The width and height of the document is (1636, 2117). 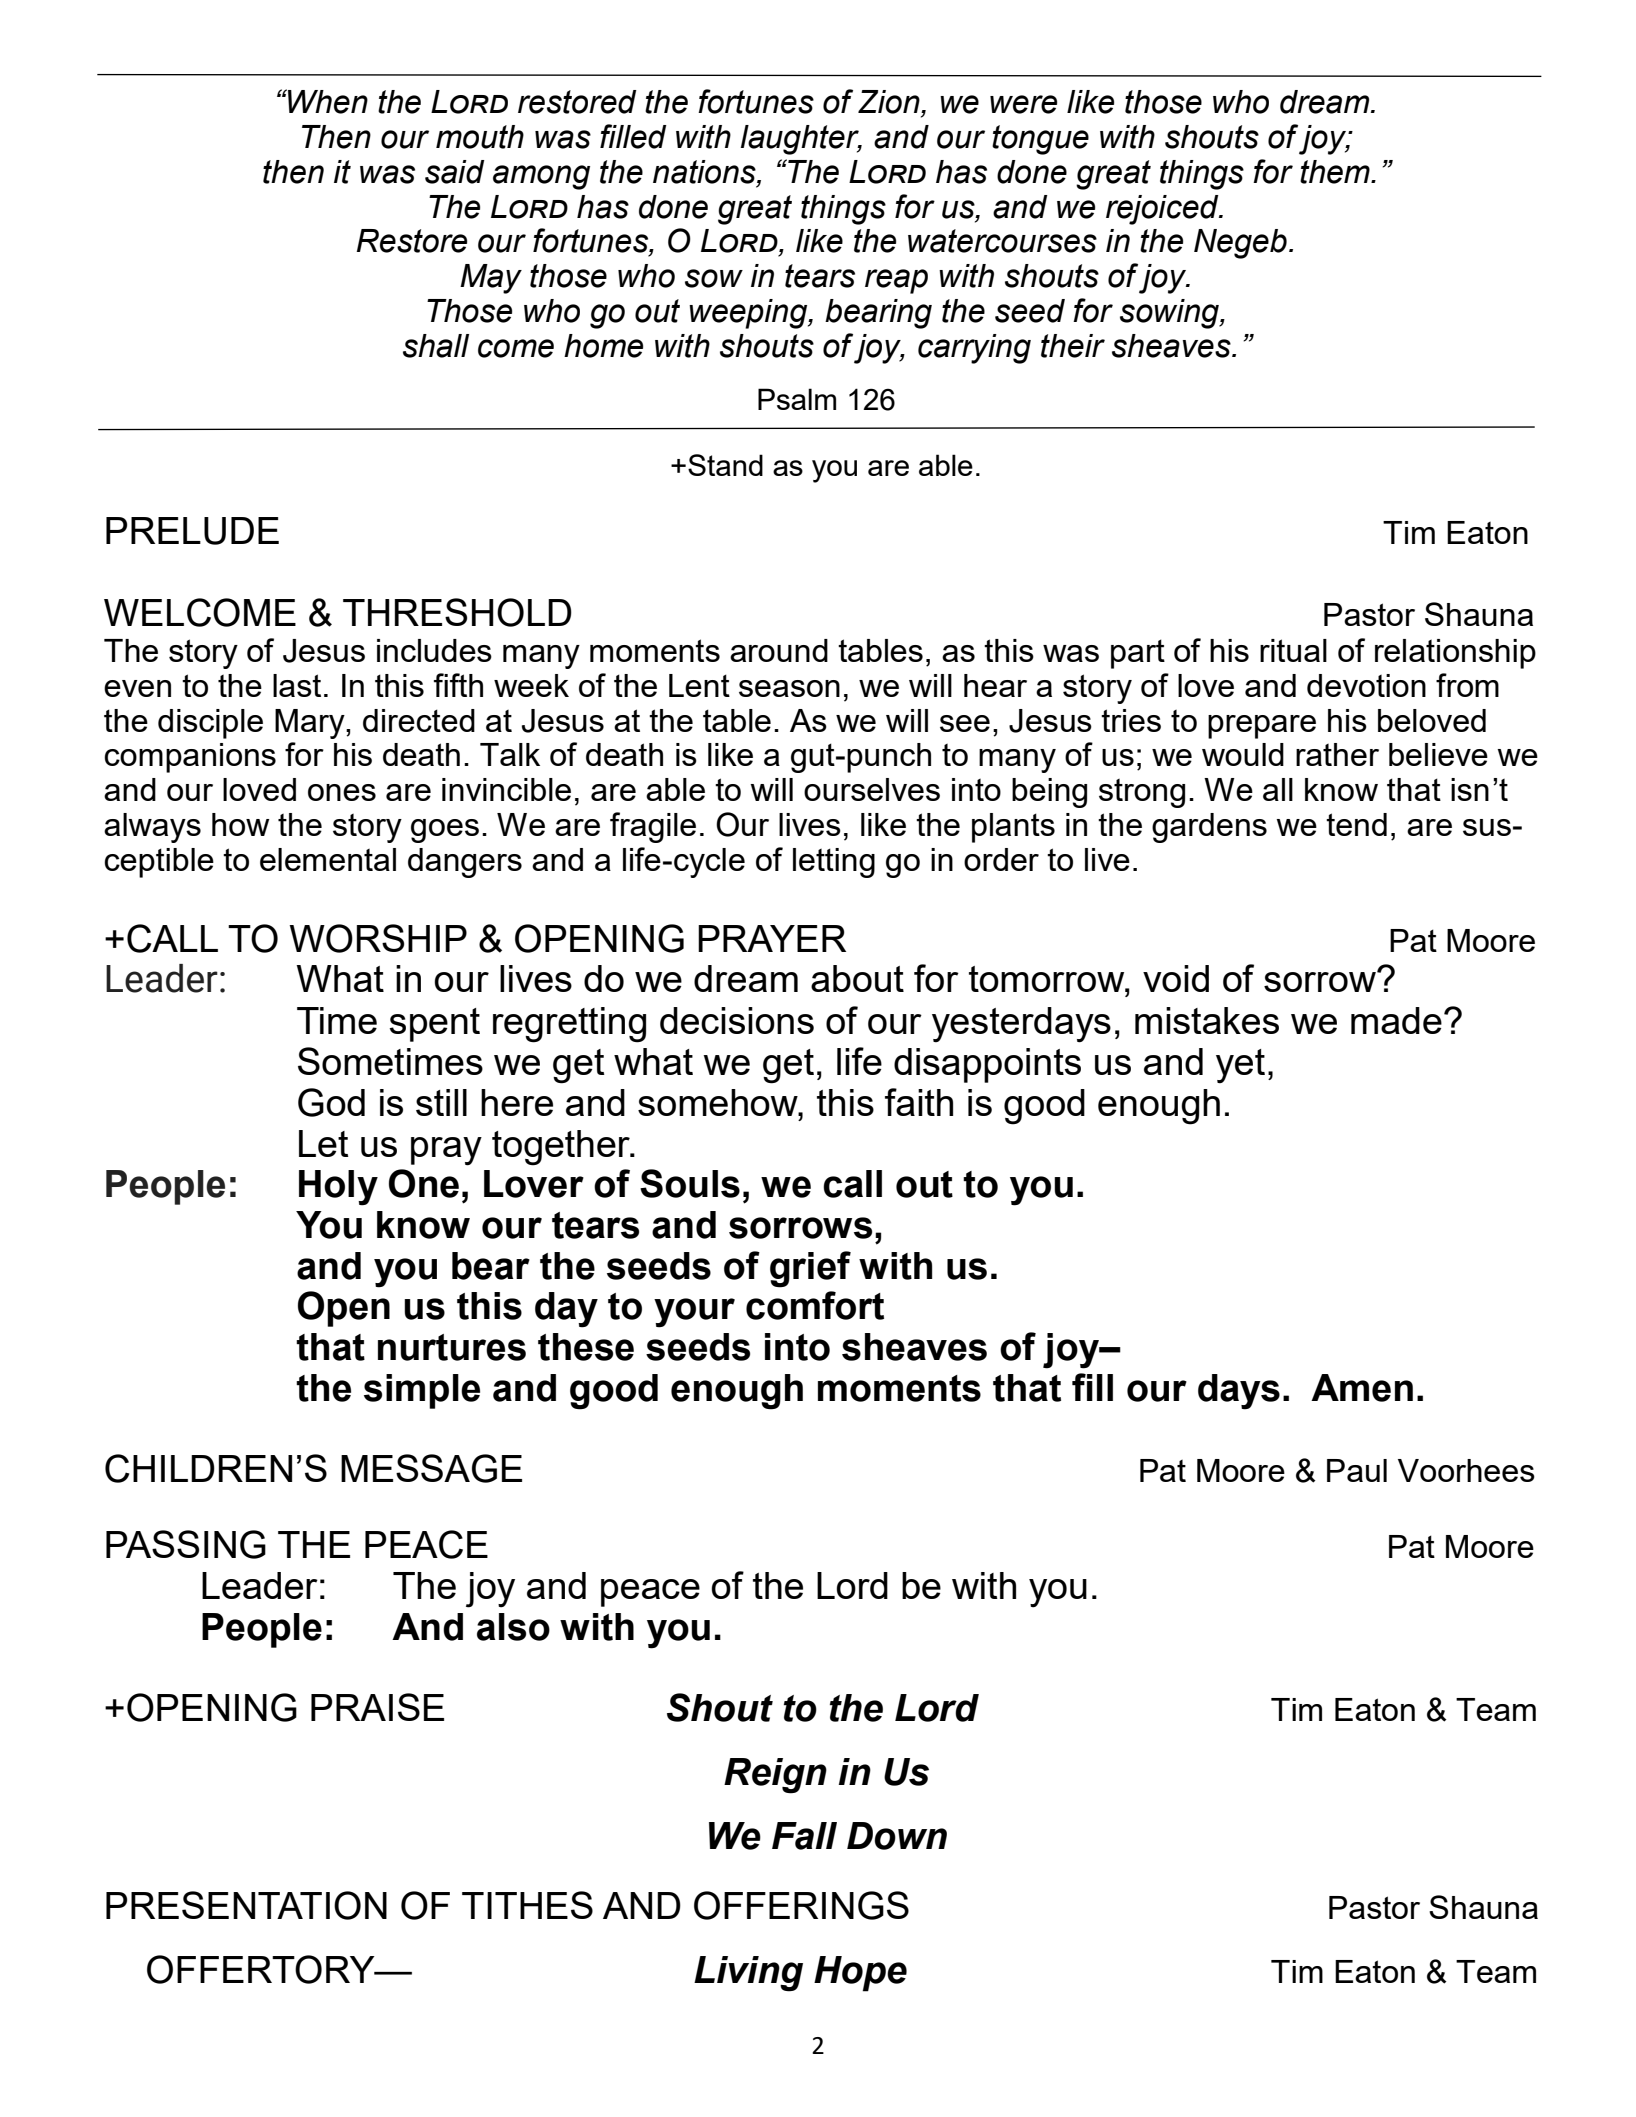 What do you see at coordinates (1337, 754) in the document?
I see `rather` at bounding box center [1337, 754].
